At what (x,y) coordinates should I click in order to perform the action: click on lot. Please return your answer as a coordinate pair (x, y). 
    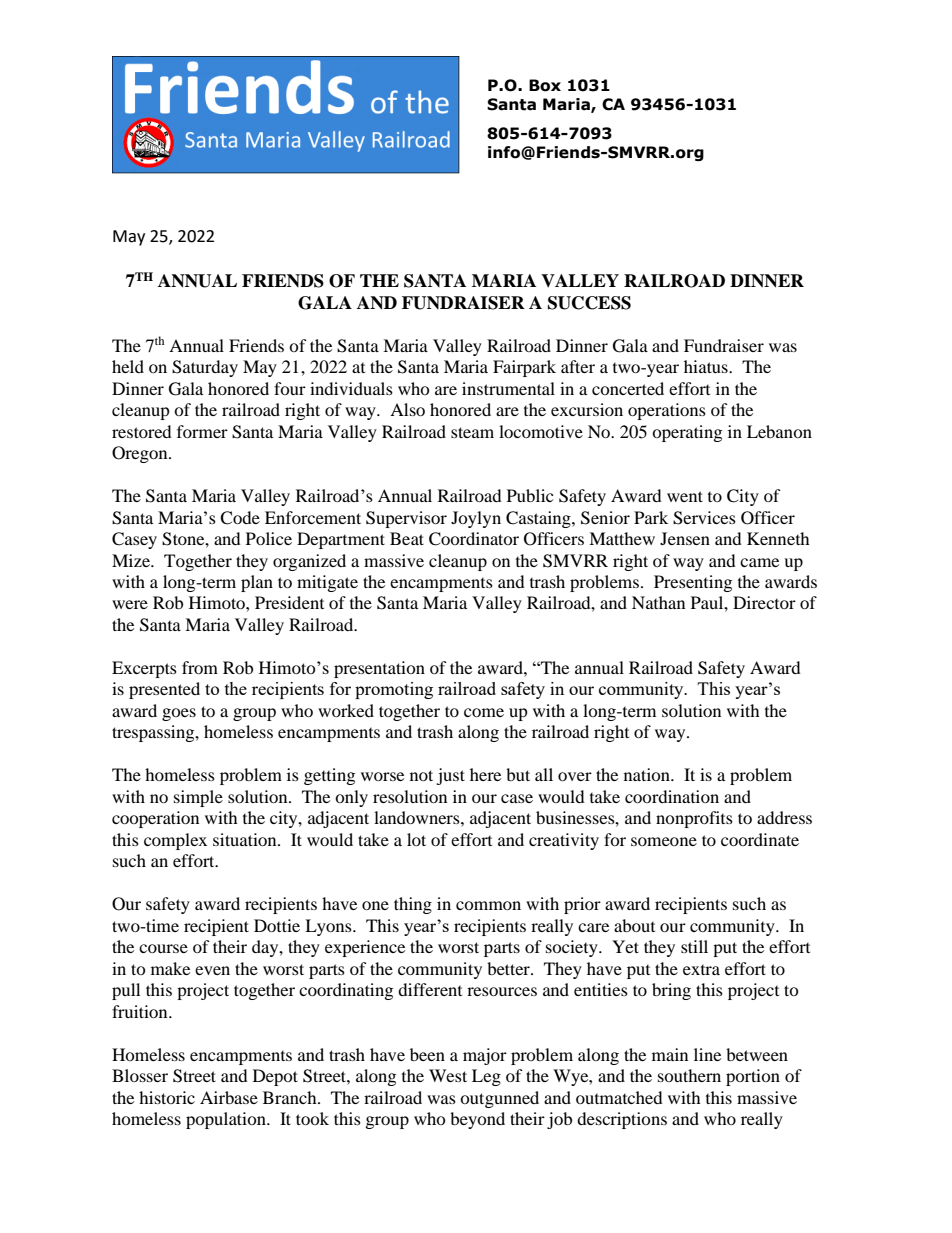
    Looking at the image, I should click on (416, 839).
